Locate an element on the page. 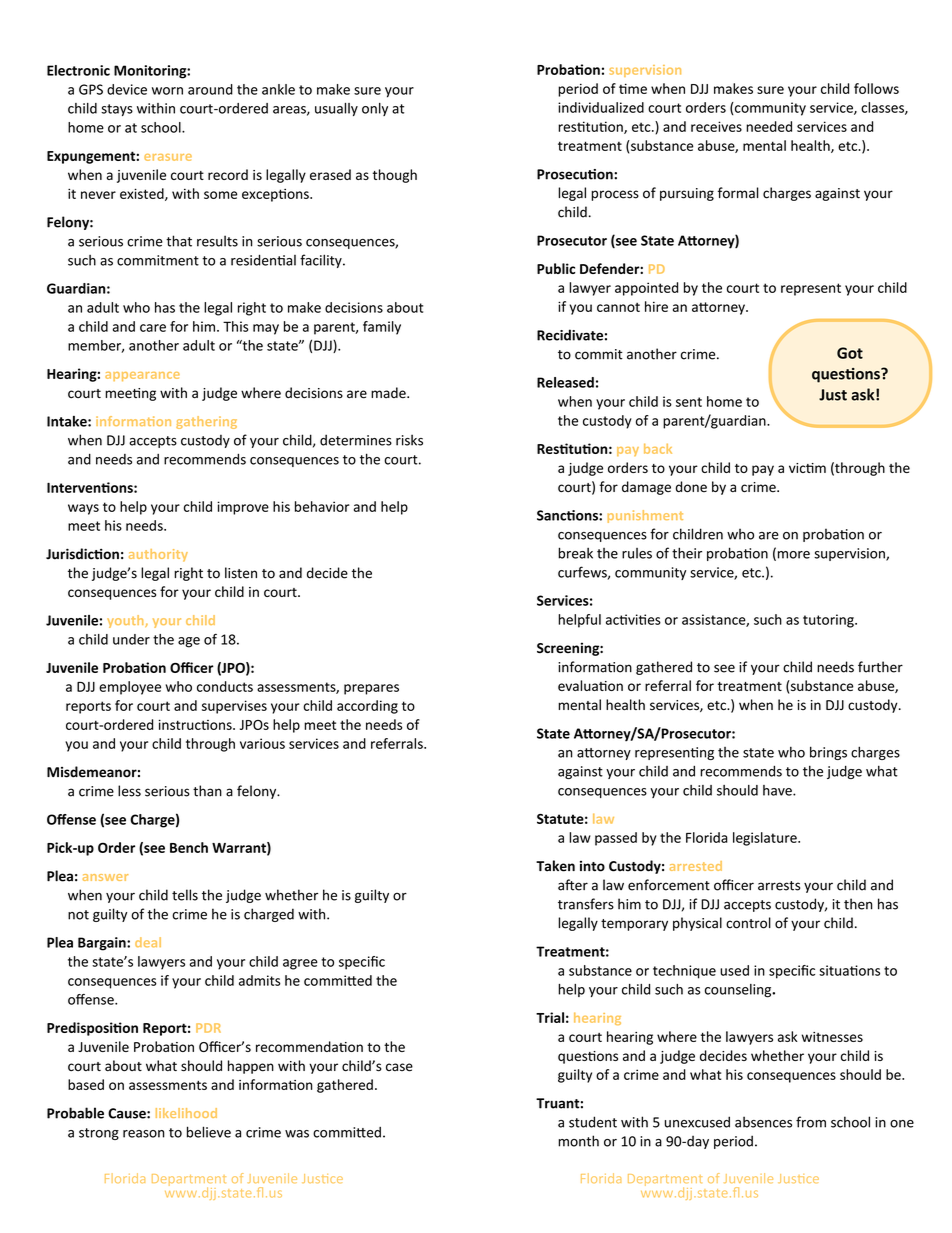 The width and height of the document is (952, 1233). needed is located at coordinates (769, 126).
